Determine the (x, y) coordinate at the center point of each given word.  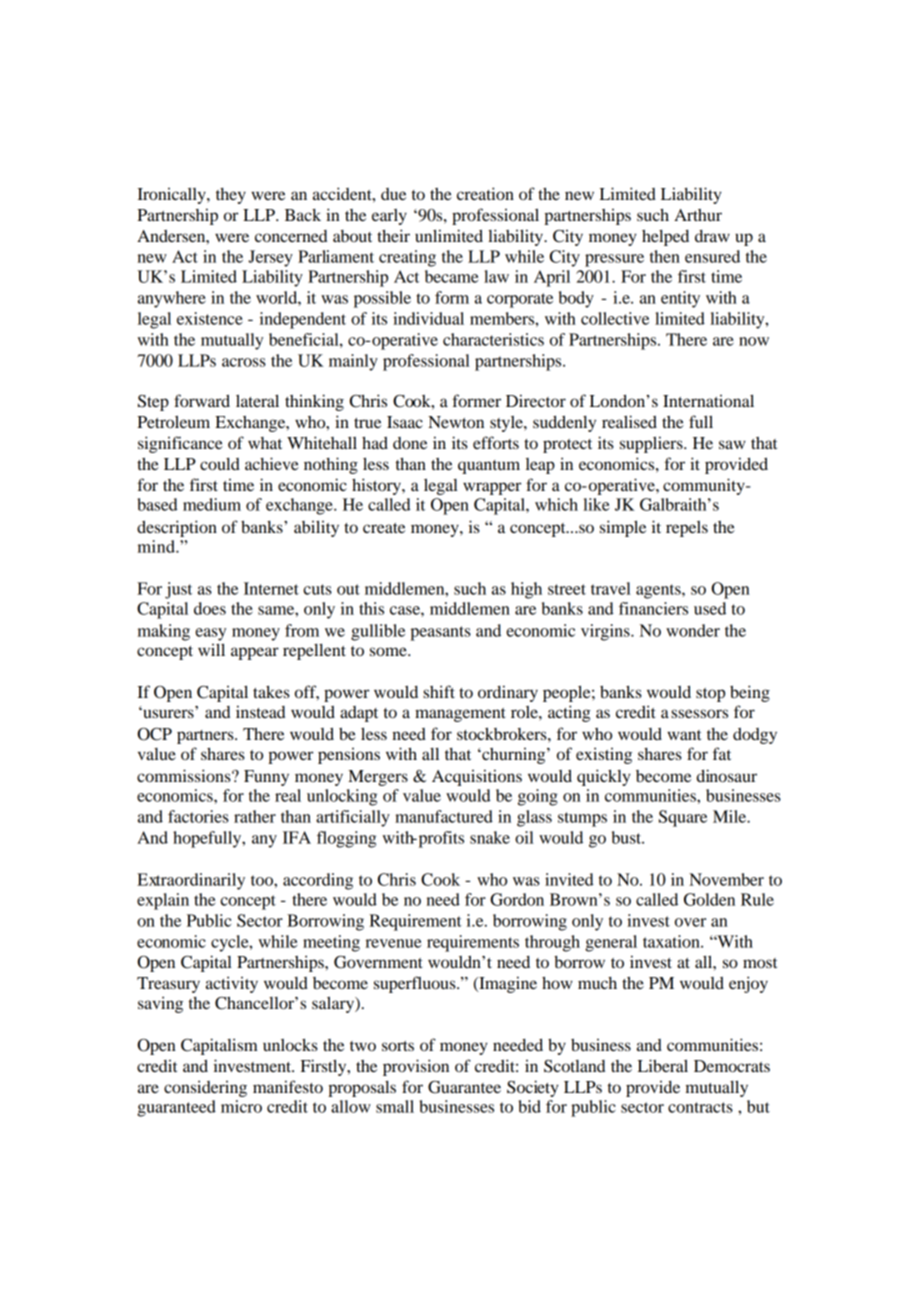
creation (485, 193)
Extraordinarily (191, 881)
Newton (456, 422)
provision (416, 1067)
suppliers (652, 444)
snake (490, 837)
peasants (440, 633)
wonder (693, 630)
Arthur (698, 215)
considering (205, 1088)
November (726, 879)
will (211, 649)
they (231, 196)
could (220, 464)
